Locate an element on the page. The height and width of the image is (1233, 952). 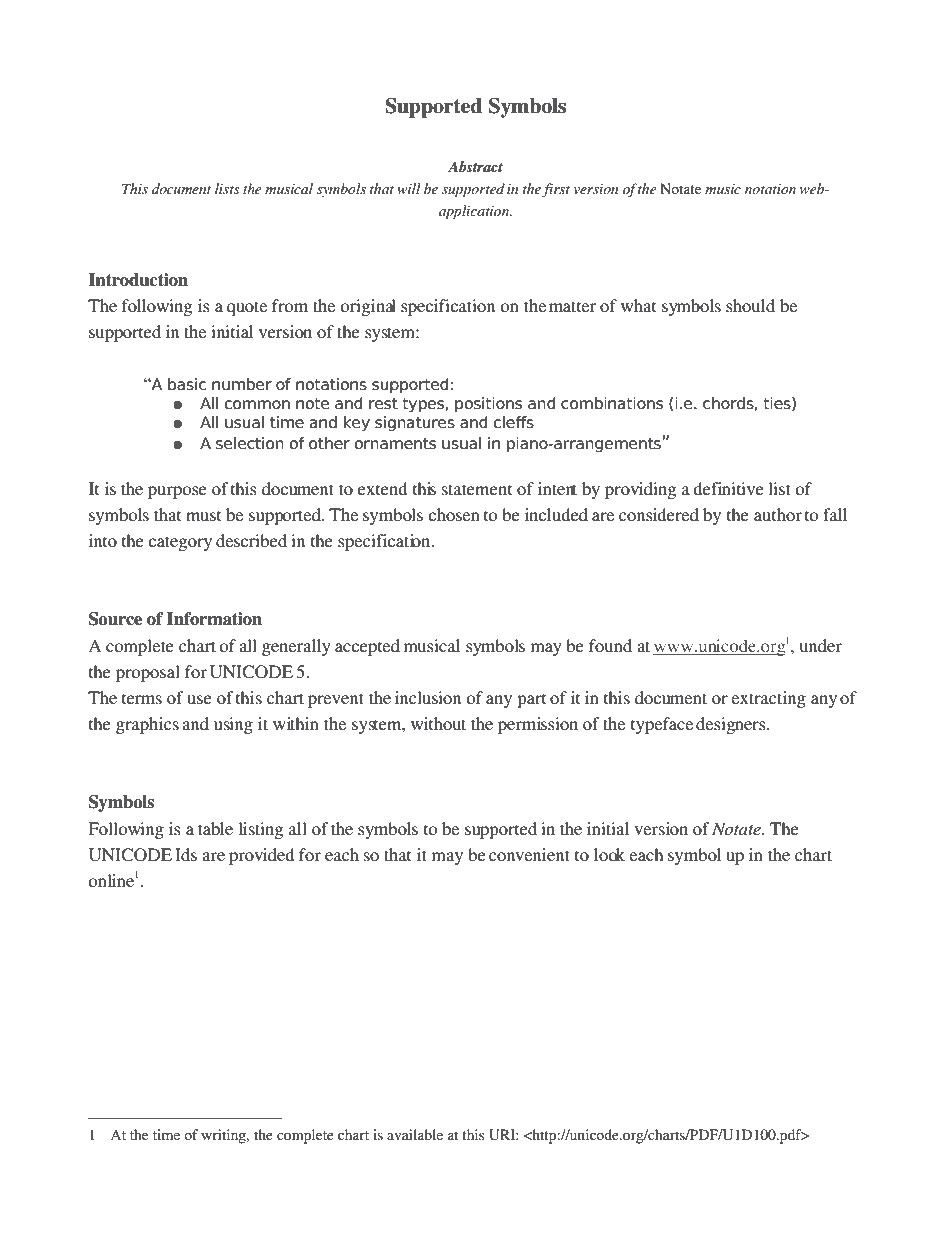
basic is located at coordinates (187, 384).
